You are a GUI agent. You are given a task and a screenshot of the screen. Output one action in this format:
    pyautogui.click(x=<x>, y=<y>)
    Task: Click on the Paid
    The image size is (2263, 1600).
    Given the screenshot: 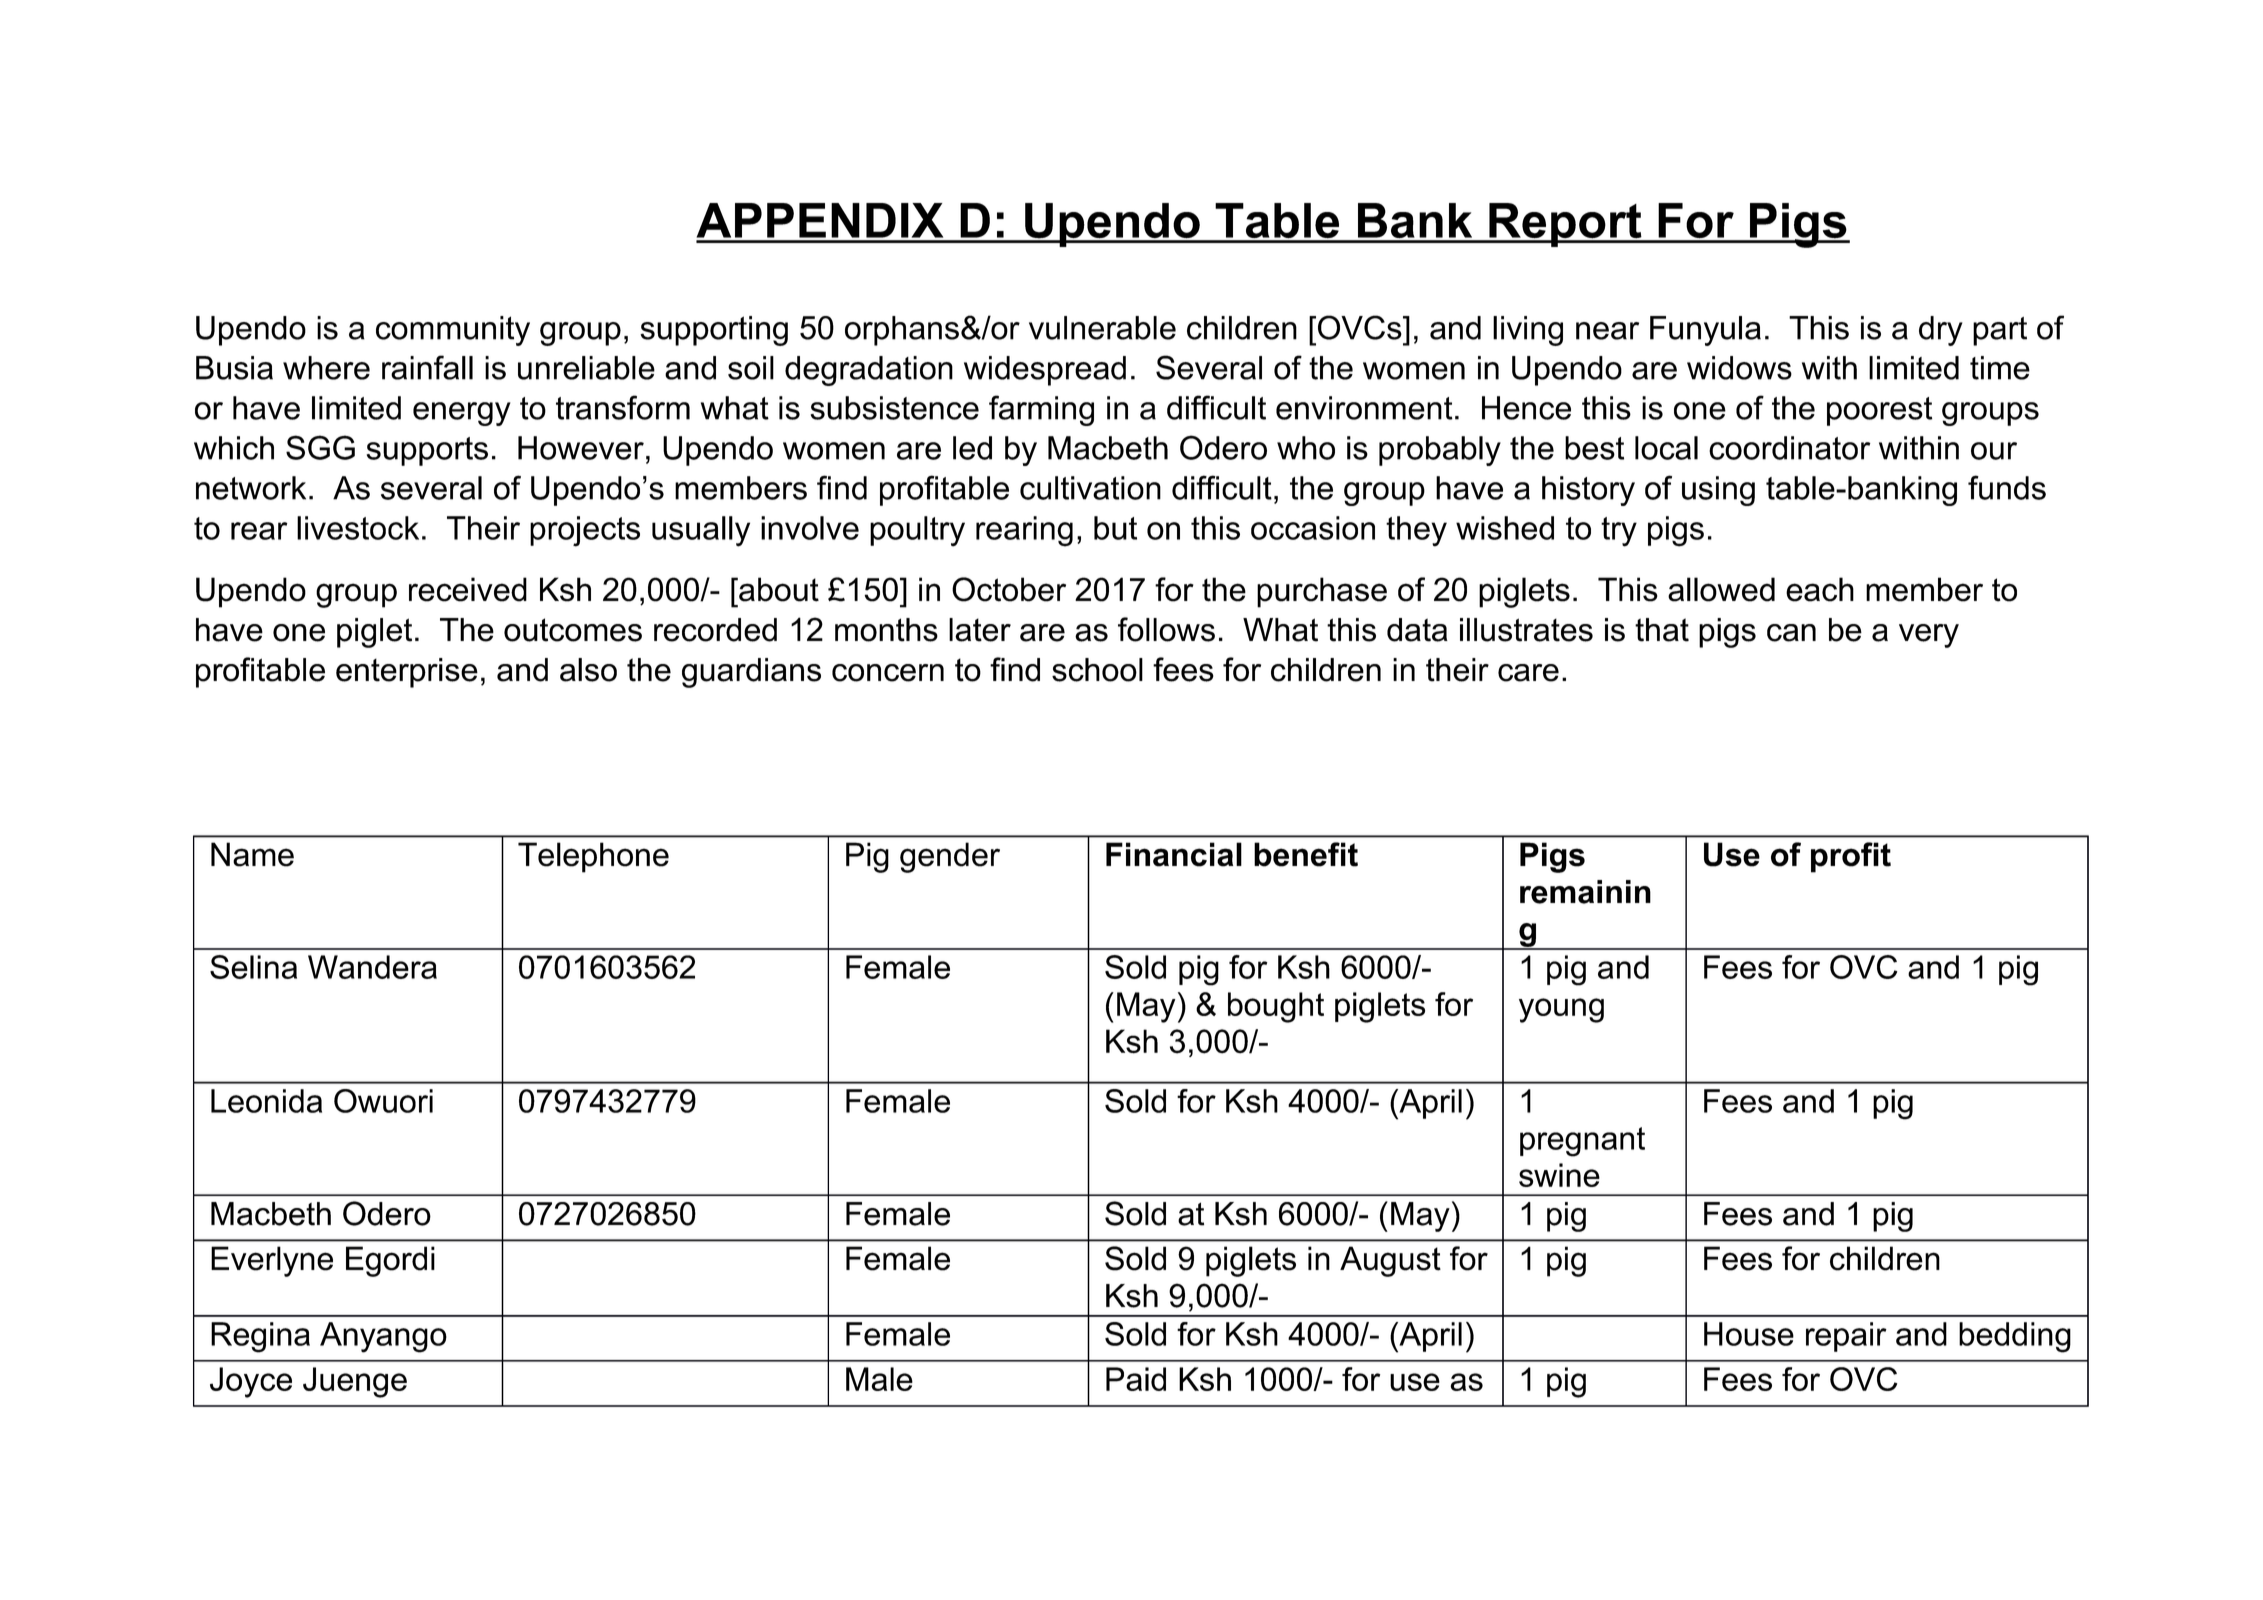 What is the action you would take?
    pyautogui.click(x=1136, y=1379)
